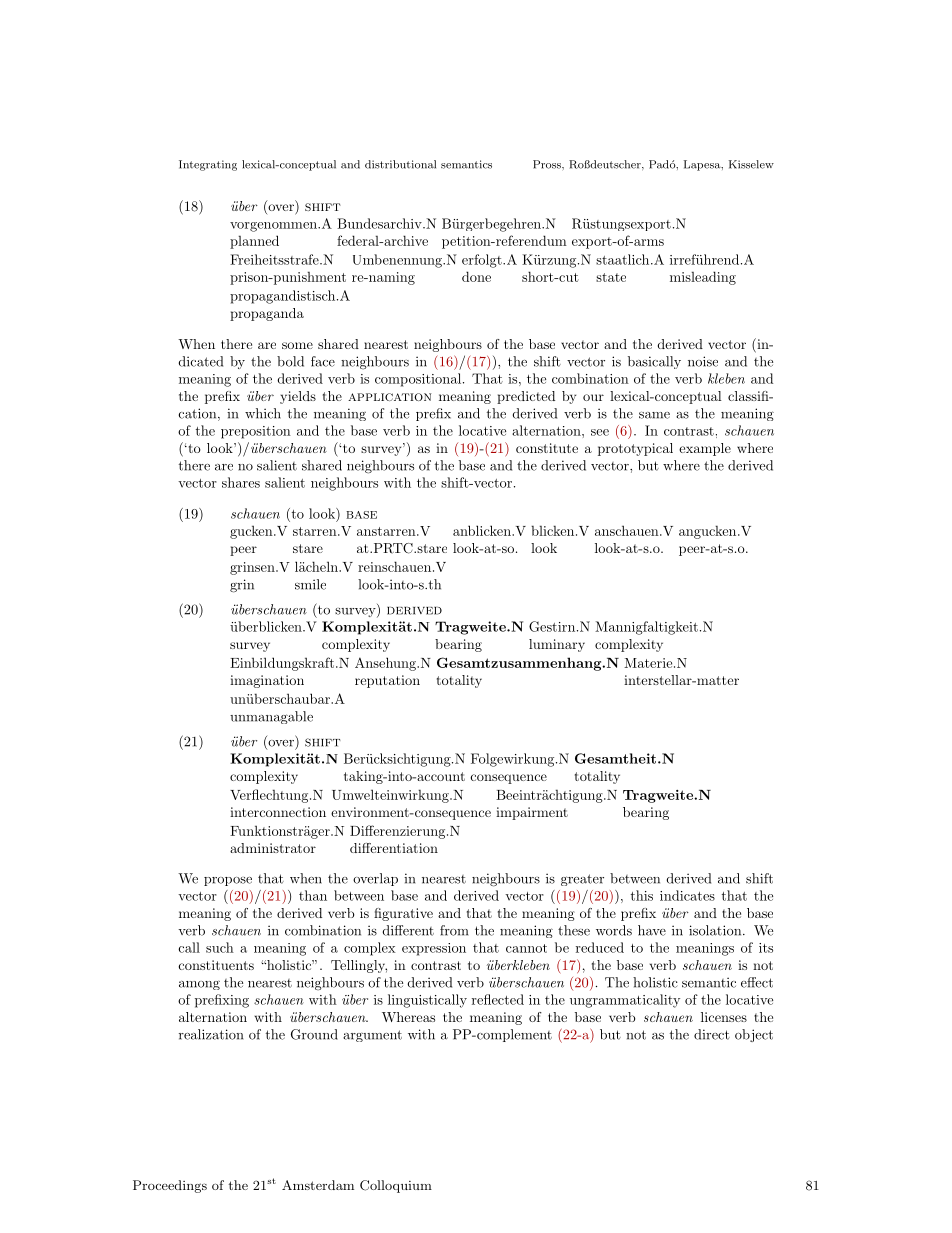  Describe the element at coordinates (208, 165) in the screenshot. I see `Integrating` at that location.
